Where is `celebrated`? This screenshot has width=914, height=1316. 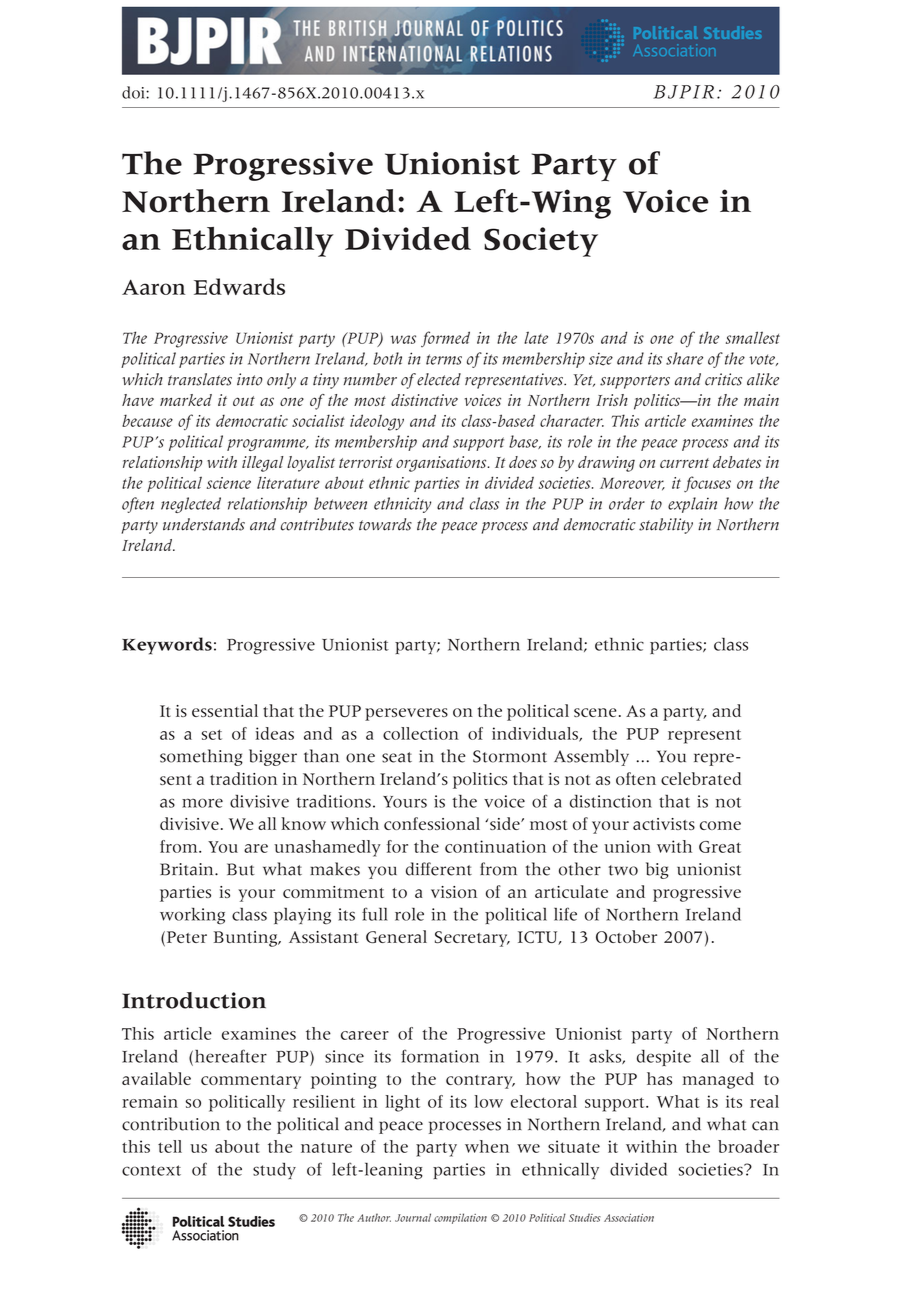 celebrated is located at coordinates (701, 778).
